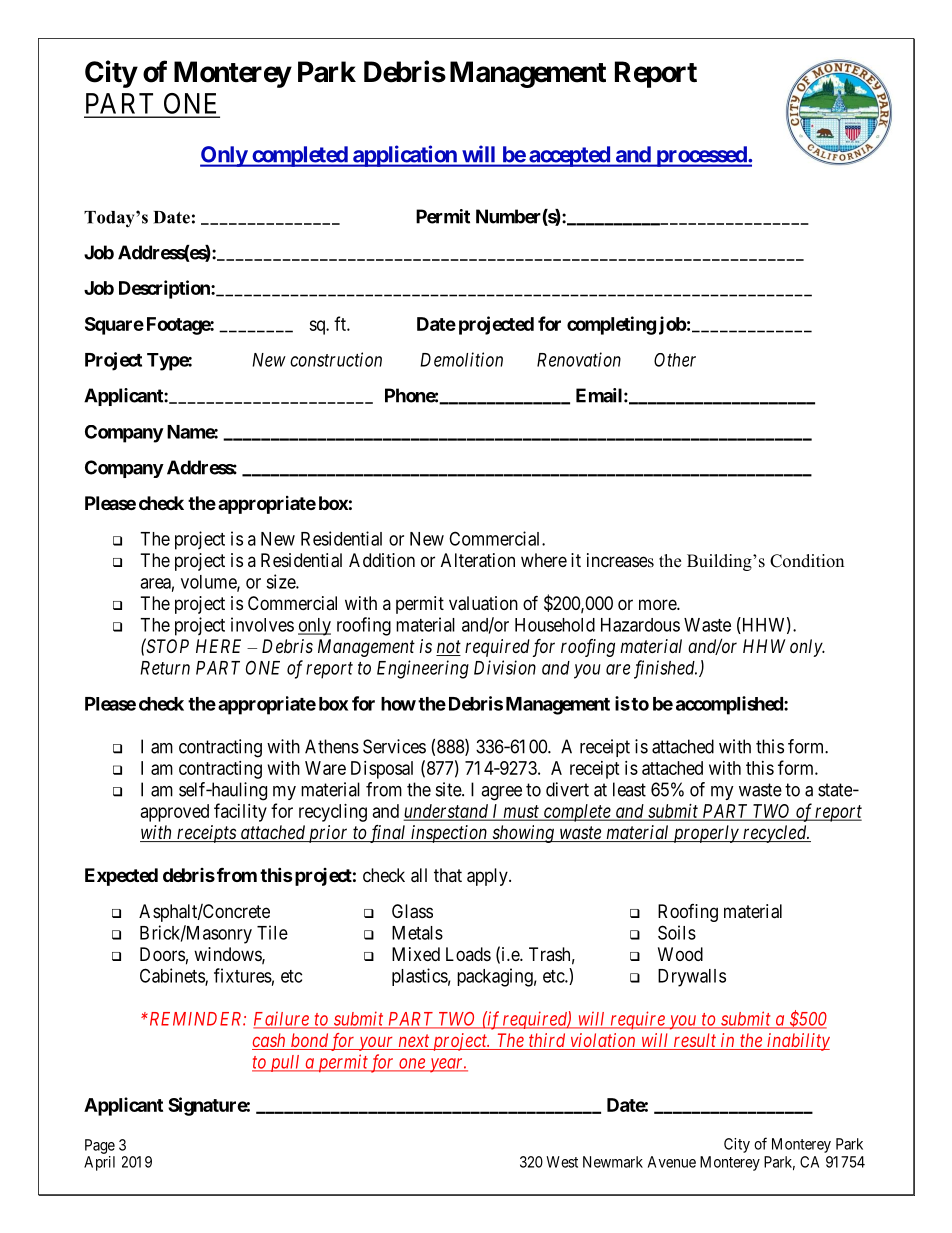 The width and height of the screenshot is (952, 1233). I want to click on not, so click(448, 648).
